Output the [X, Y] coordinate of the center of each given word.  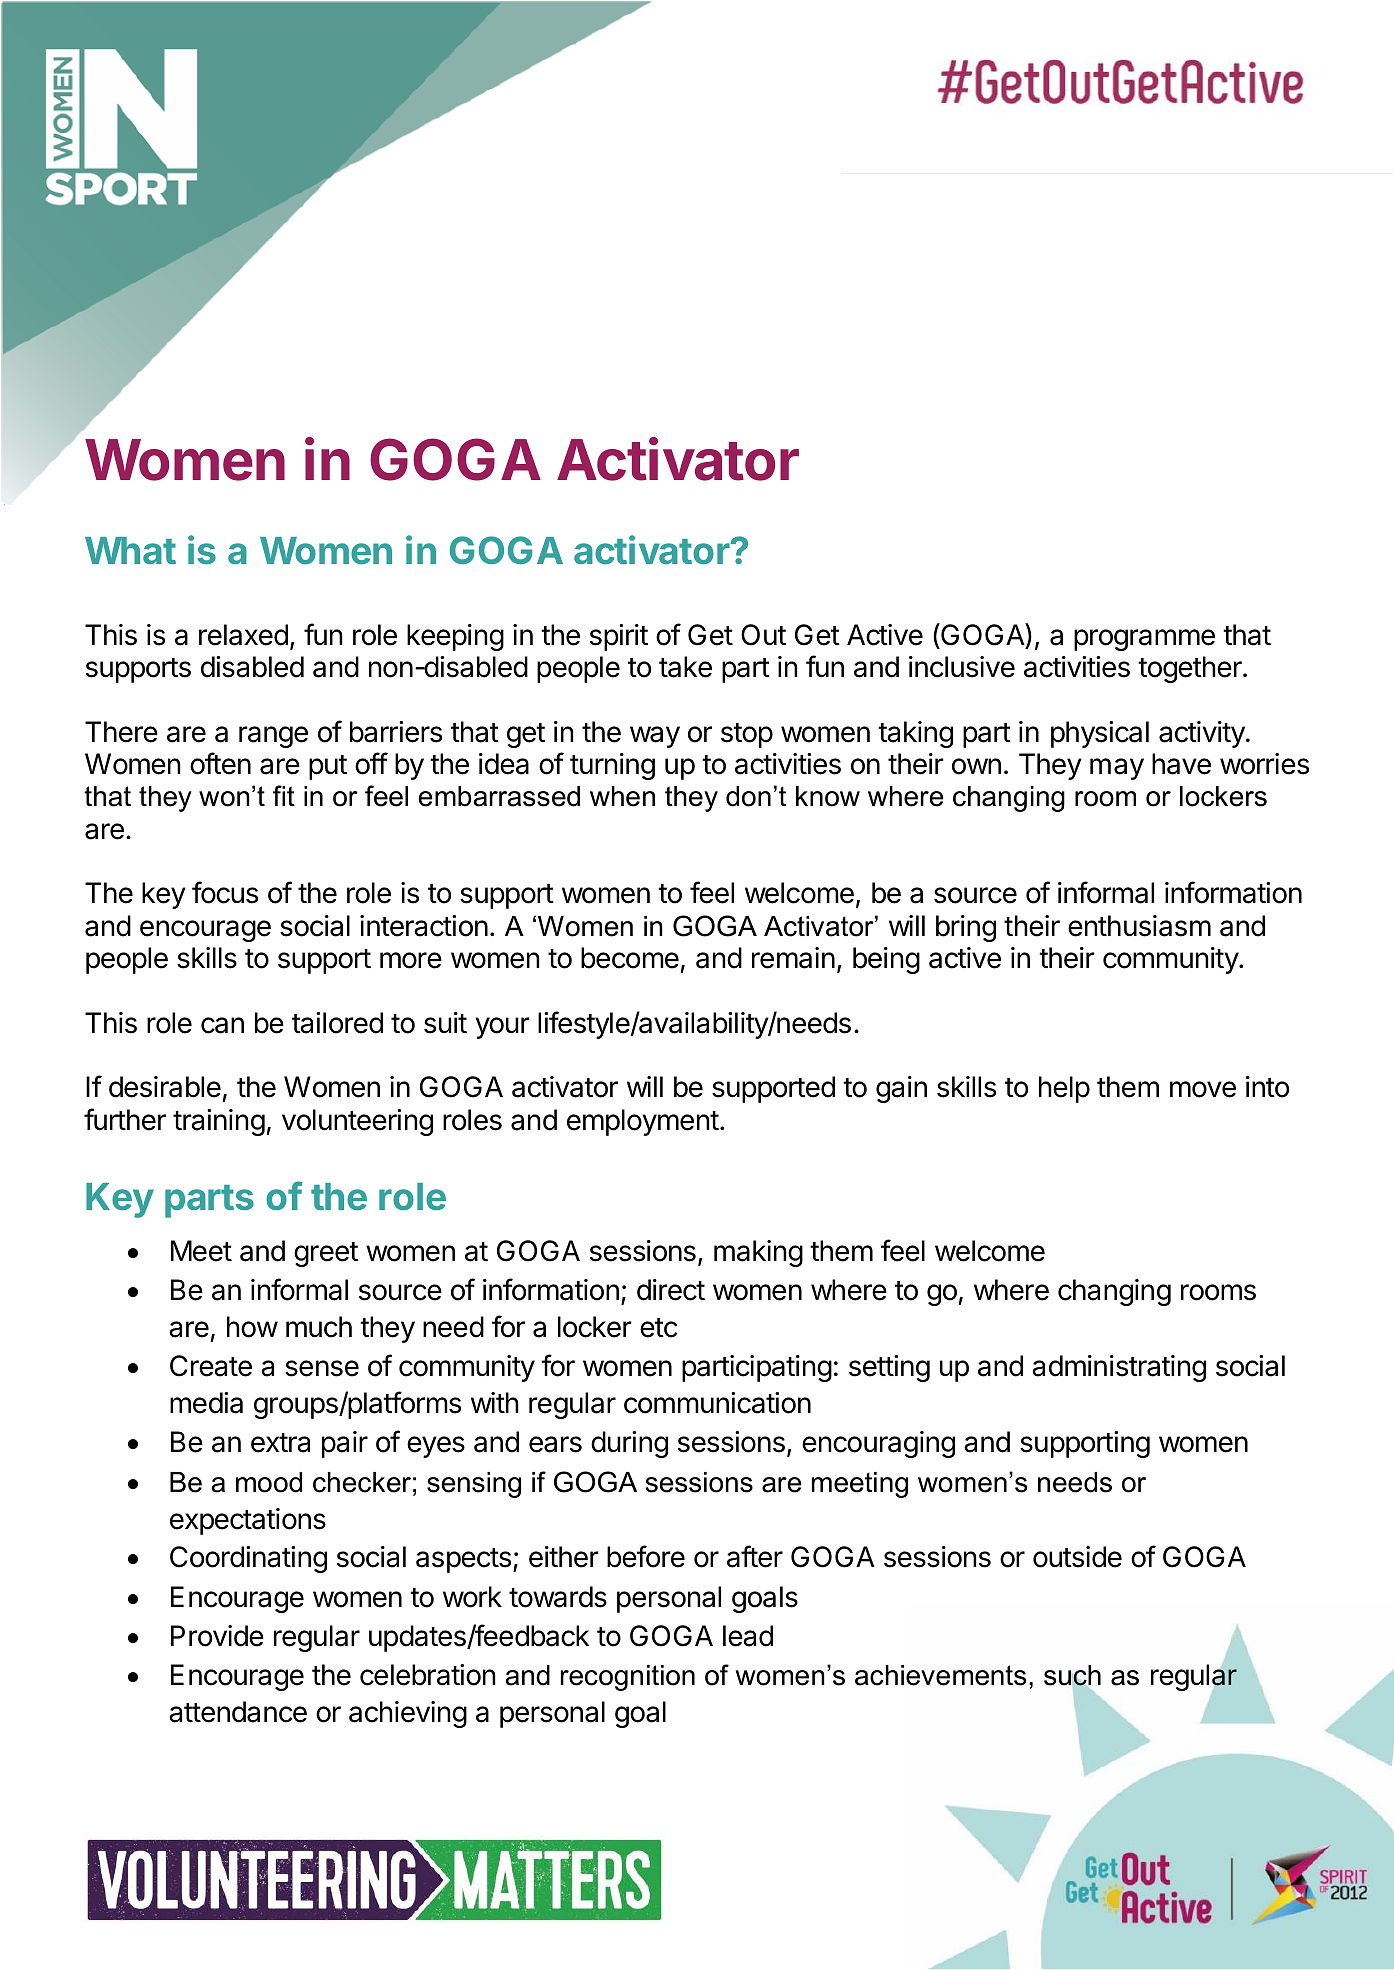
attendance [238, 1712]
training [219, 1122]
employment [643, 1122]
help [1064, 1089]
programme [1144, 640]
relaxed [243, 635]
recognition [628, 1678]
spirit [619, 637]
